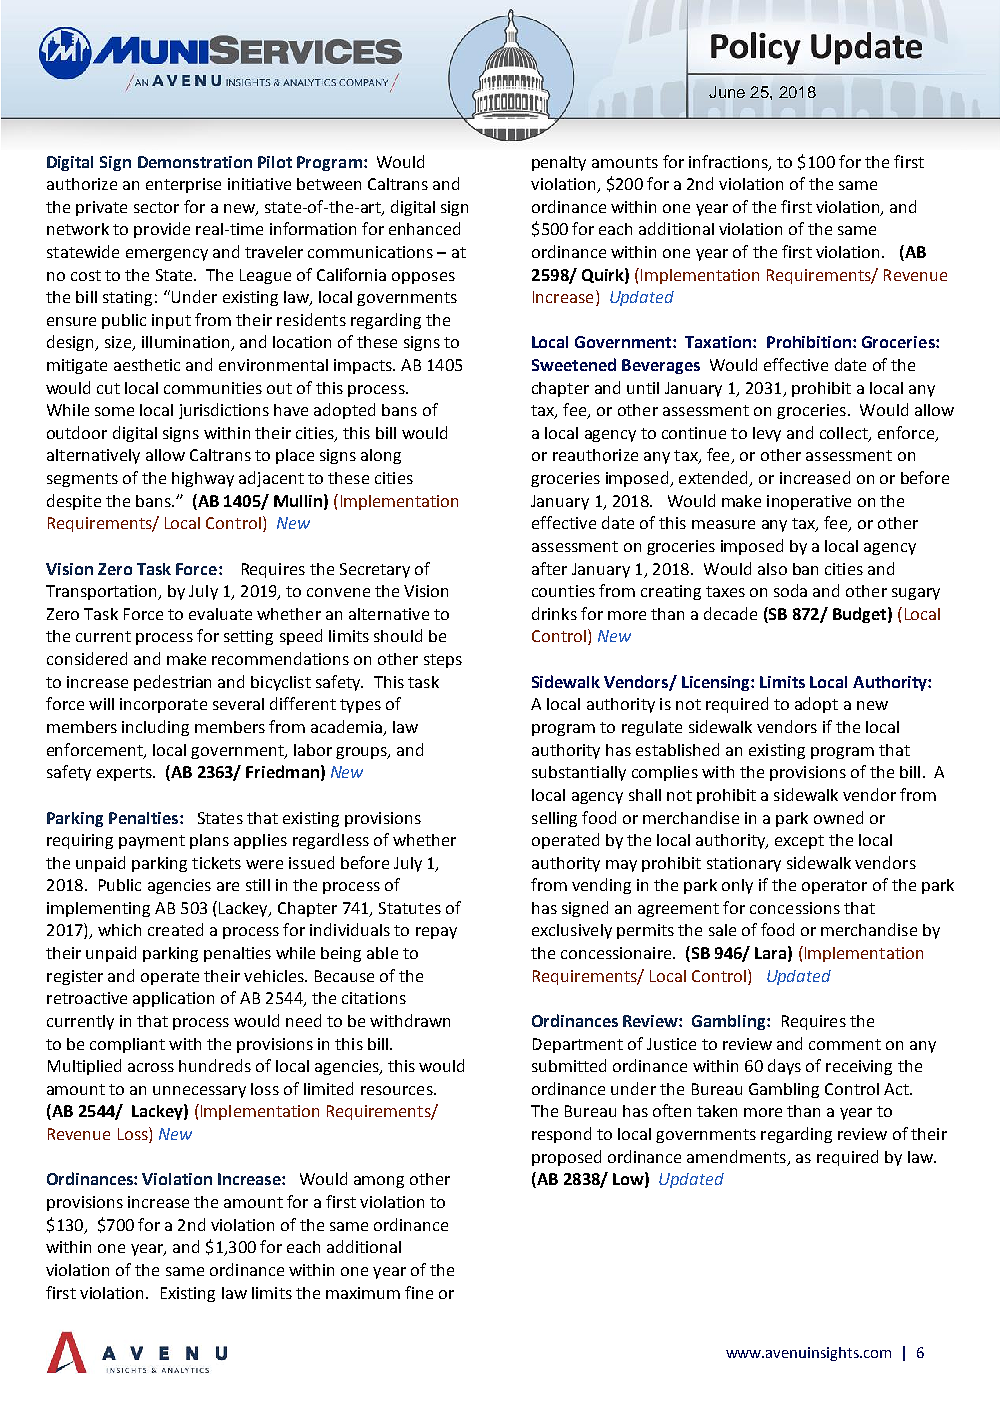 The height and width of the screenshot is (1418, 1003). I want to click on infractions, so click(729, 162).
